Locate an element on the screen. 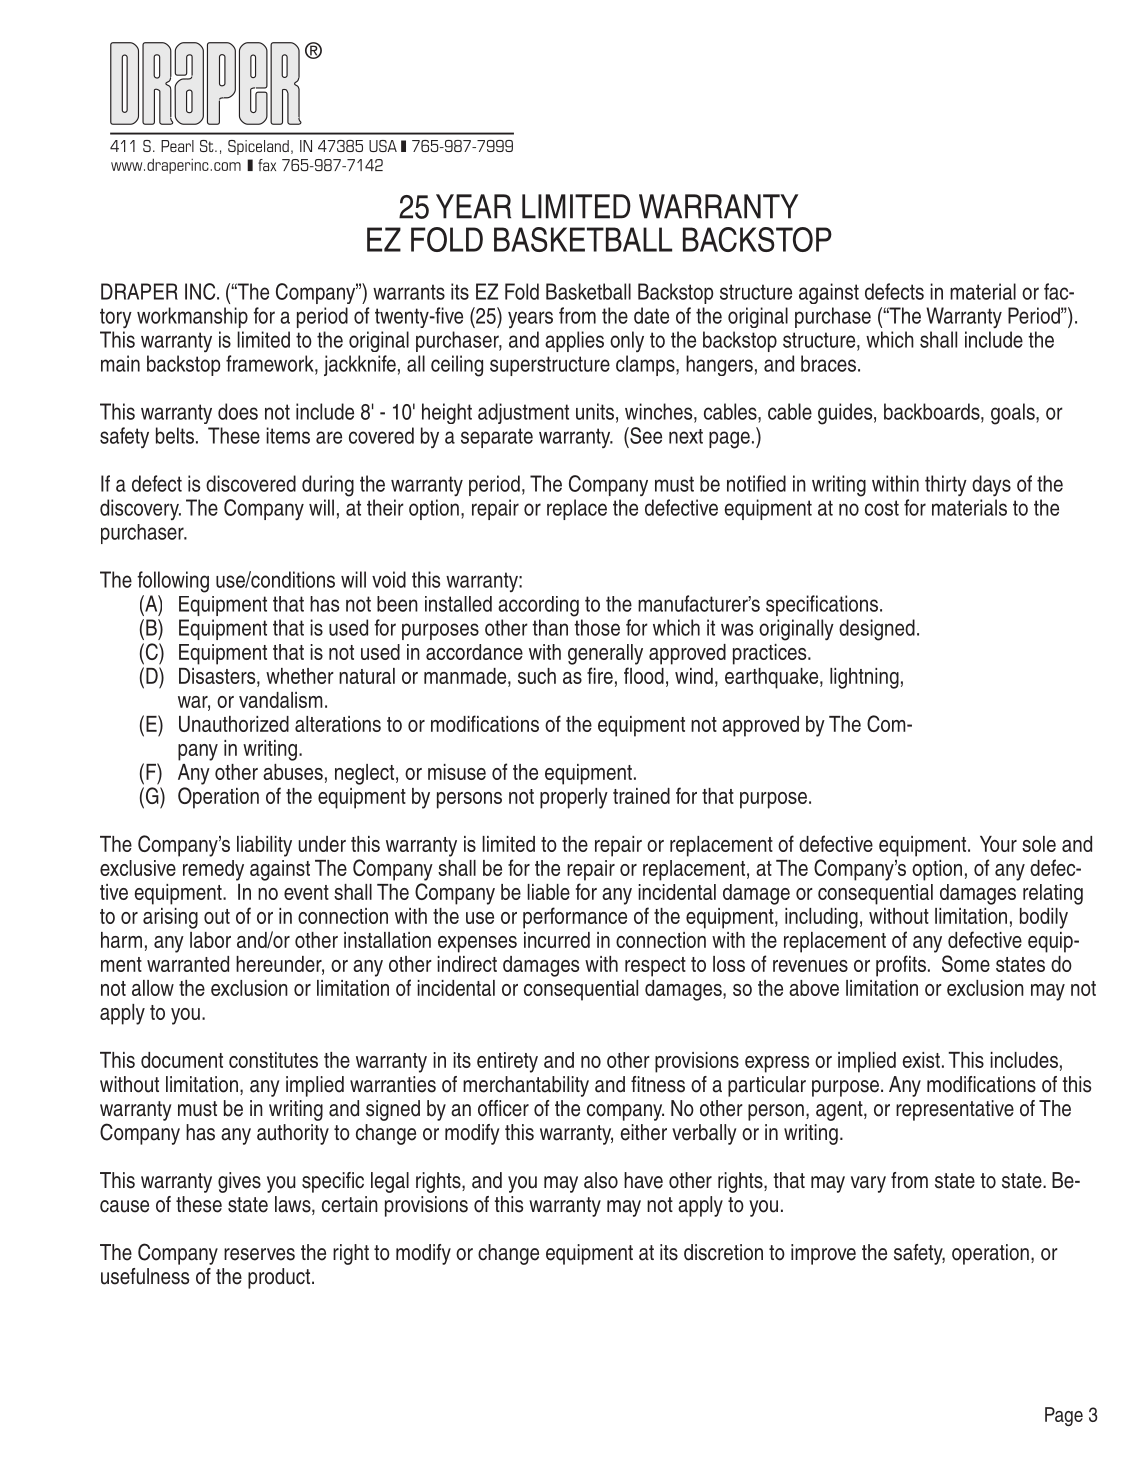 The height and width of the screenshot is (1463, 1131). merchantability is located at coordinates (526, 1086).
